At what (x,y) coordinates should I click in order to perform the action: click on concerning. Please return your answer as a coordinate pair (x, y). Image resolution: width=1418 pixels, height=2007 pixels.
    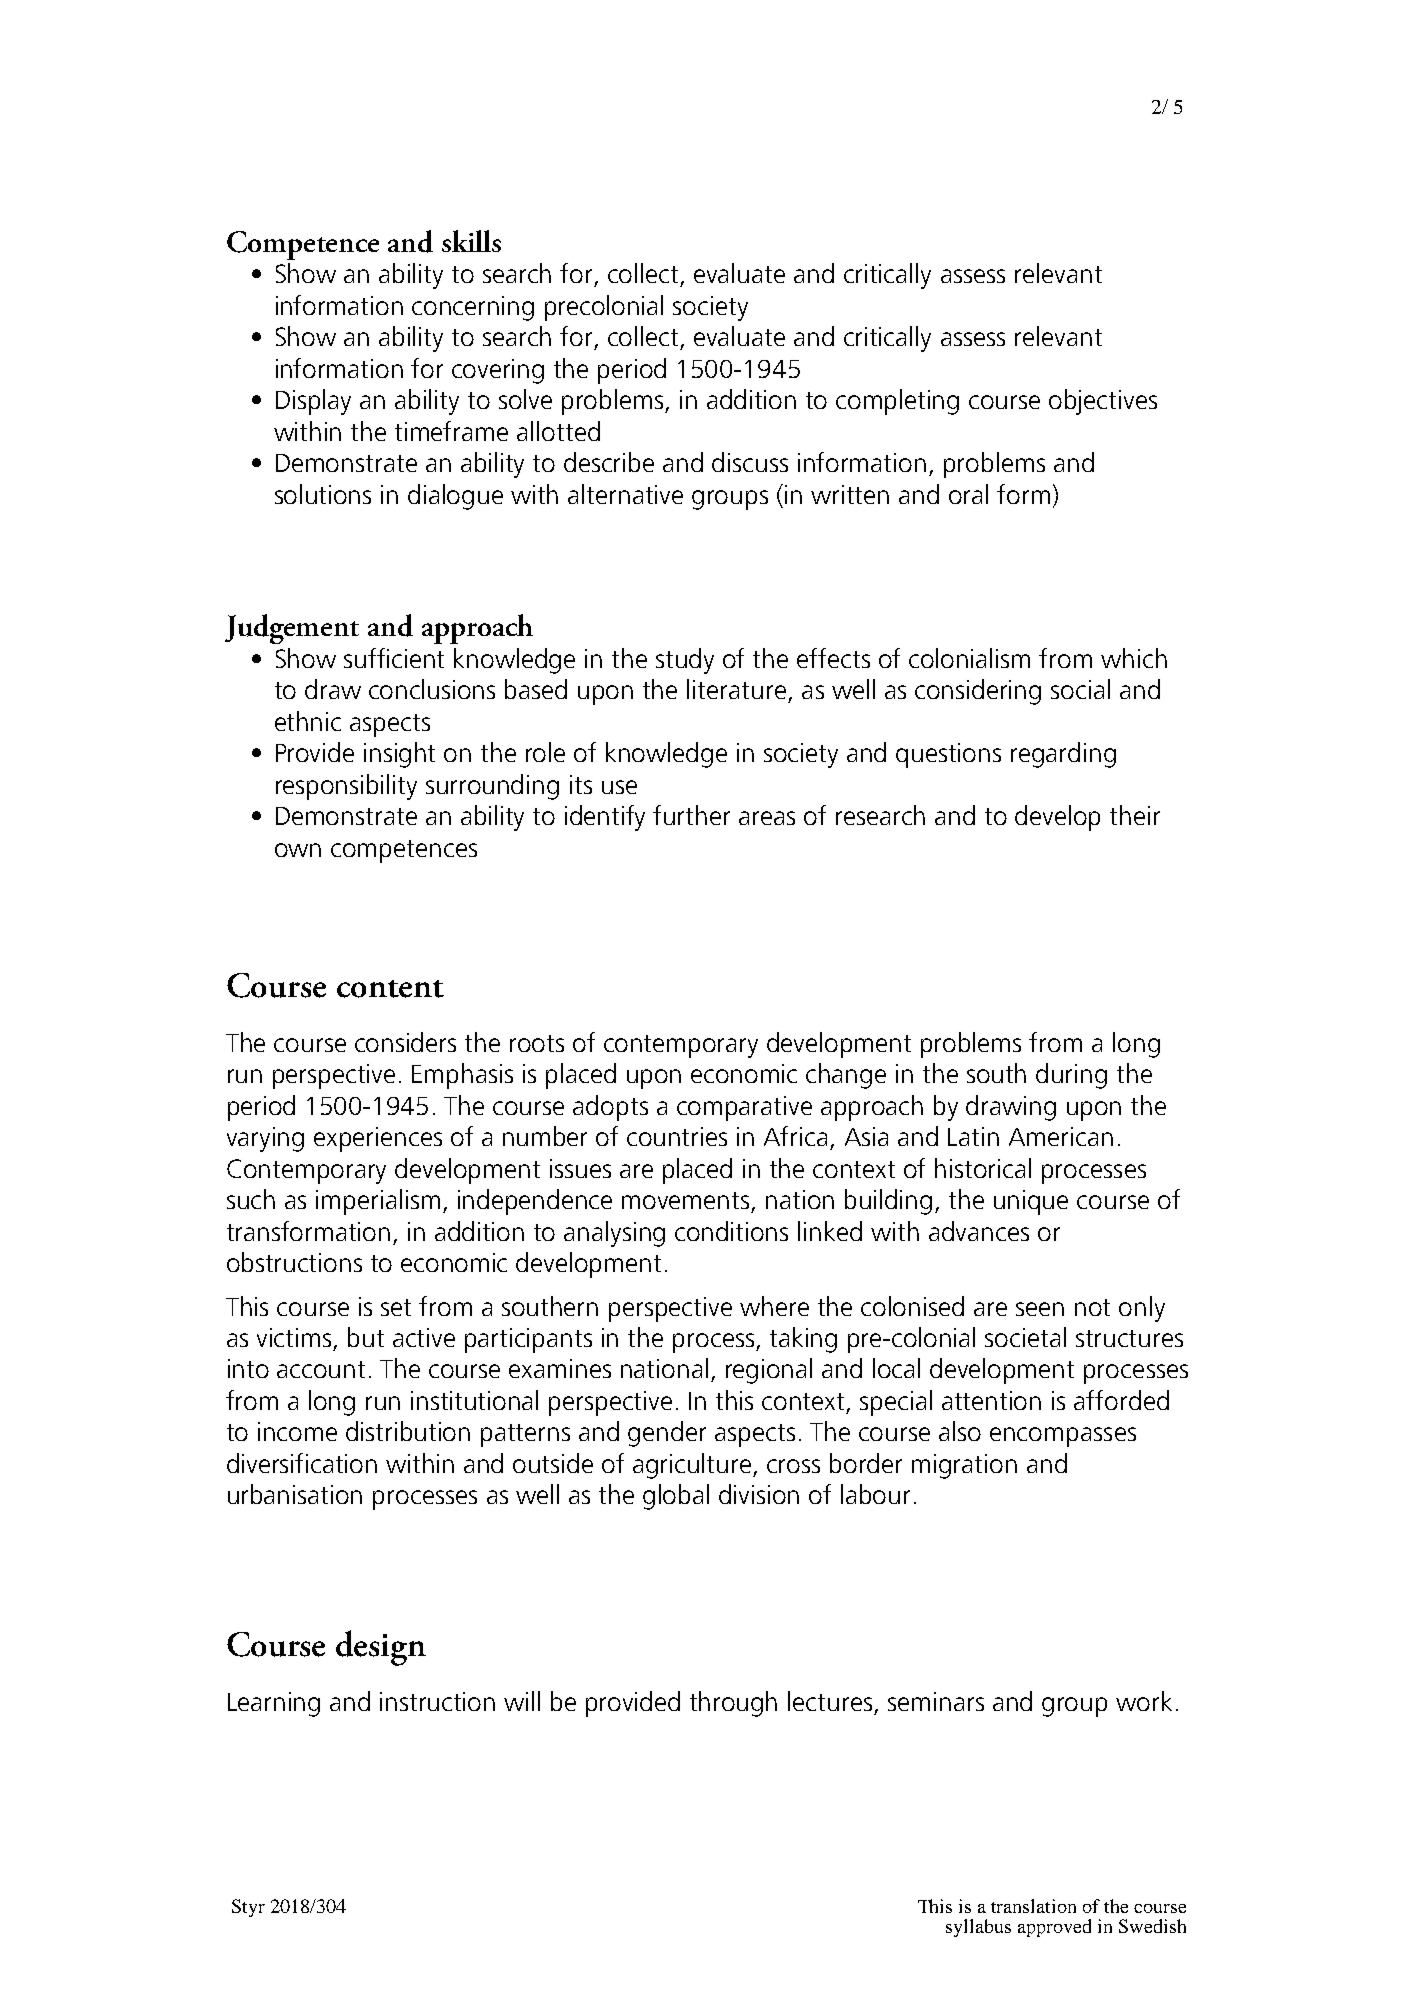
    Looking at the image, I should click on (473, 308).
